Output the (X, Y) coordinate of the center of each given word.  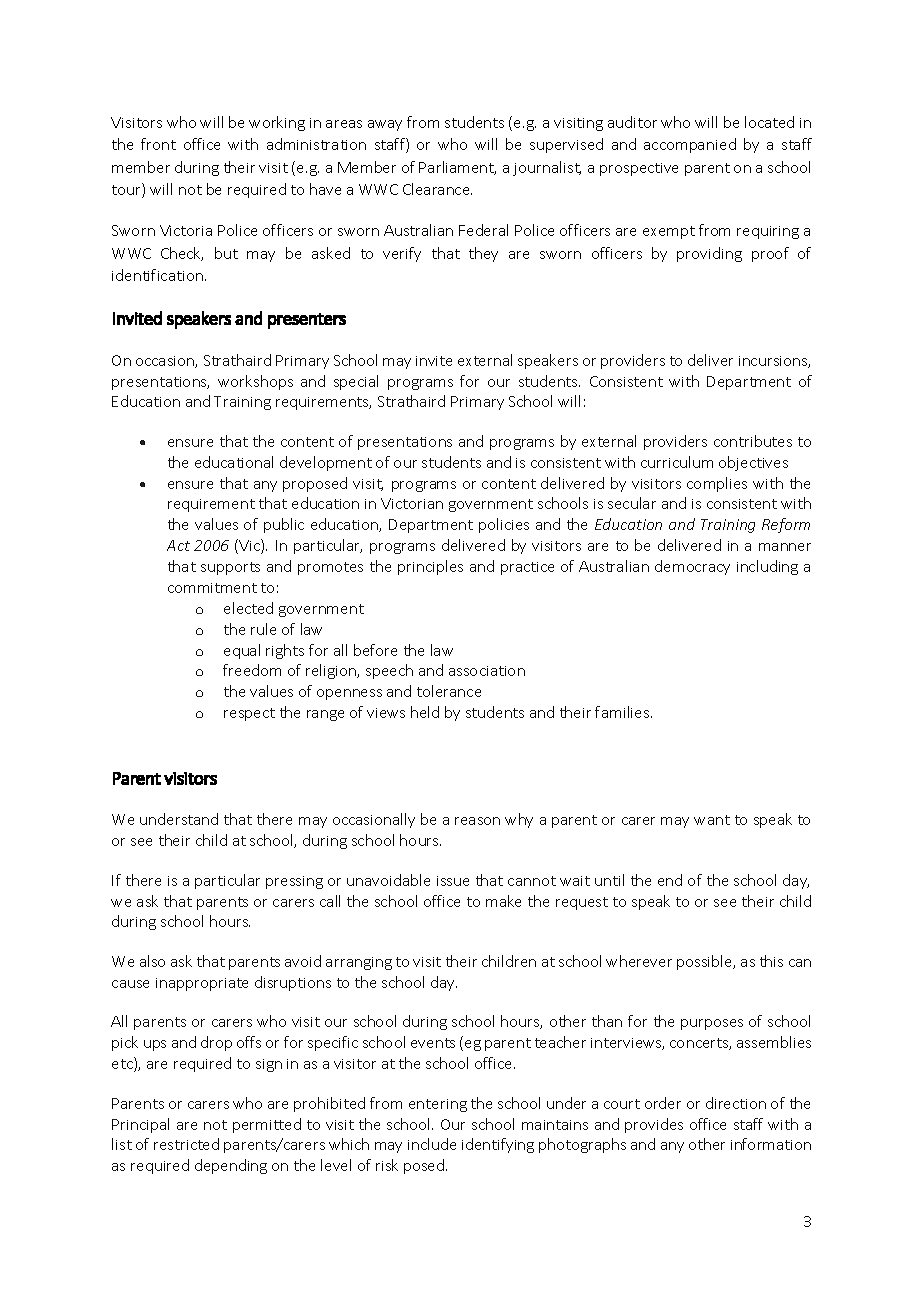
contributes (753, 441)
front (158, 144)
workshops (255, 382)
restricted (186, 1144)
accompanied (690, 145)
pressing (294, 882)
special (356, 382)
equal (242, 651)
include (432, 1144)
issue (453, 881)
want (712, 820)
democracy (692, 567)
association (487, 671)
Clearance (437, 189)
